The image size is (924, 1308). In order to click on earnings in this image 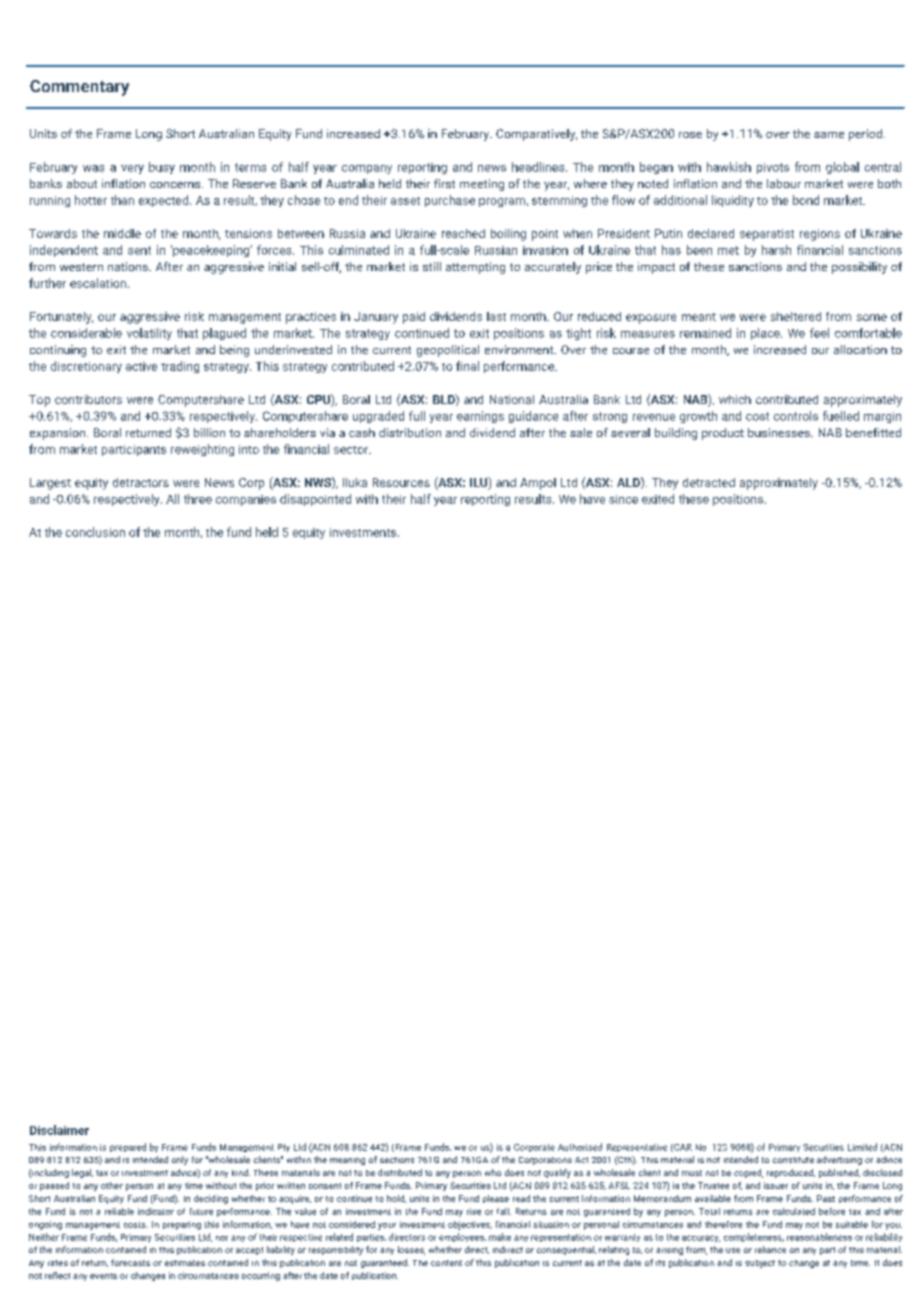, I will do `click(480, 417)`.
